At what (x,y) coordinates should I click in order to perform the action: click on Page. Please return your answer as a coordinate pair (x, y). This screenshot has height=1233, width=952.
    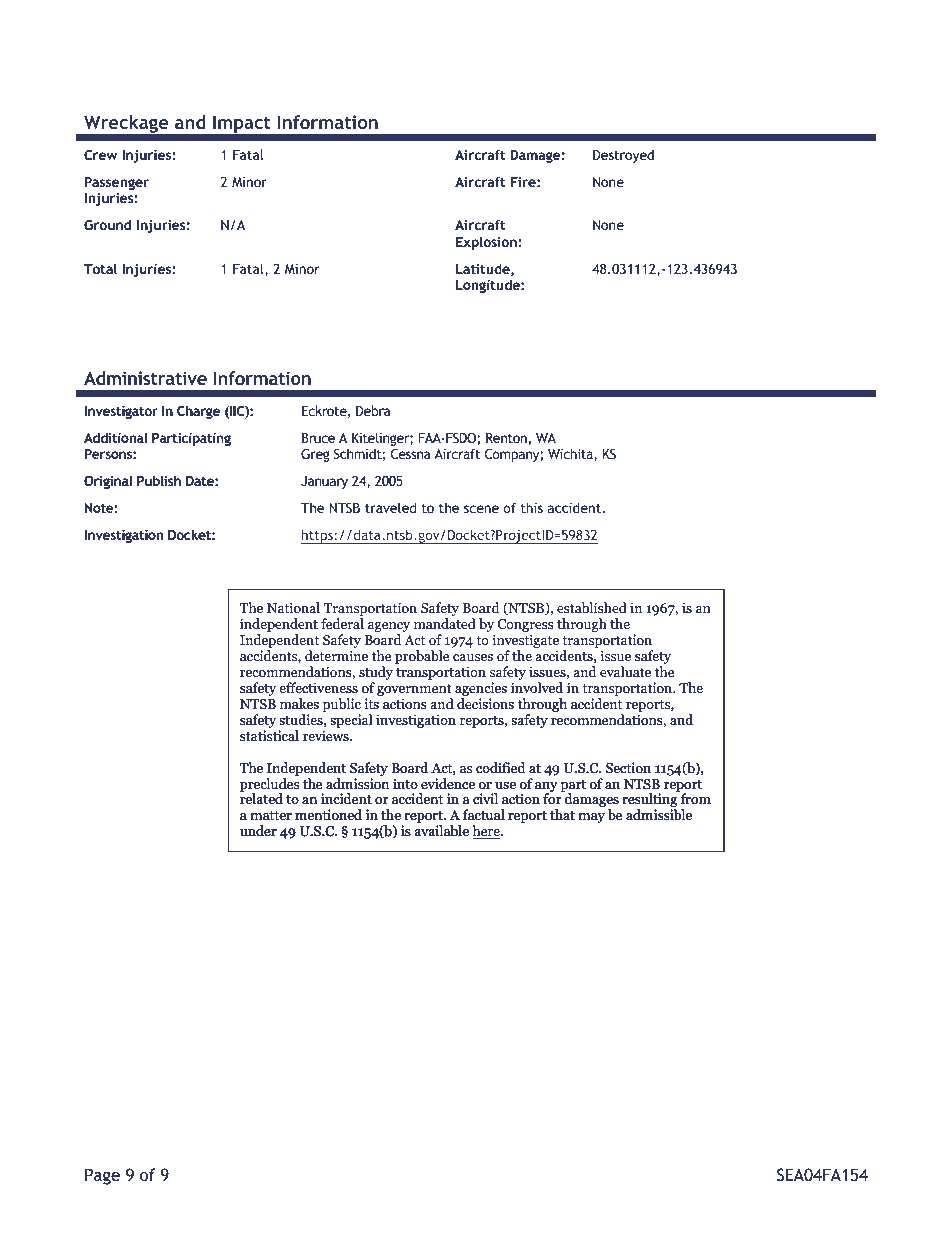
    Looking at the image, I should click on (102, 1176).
